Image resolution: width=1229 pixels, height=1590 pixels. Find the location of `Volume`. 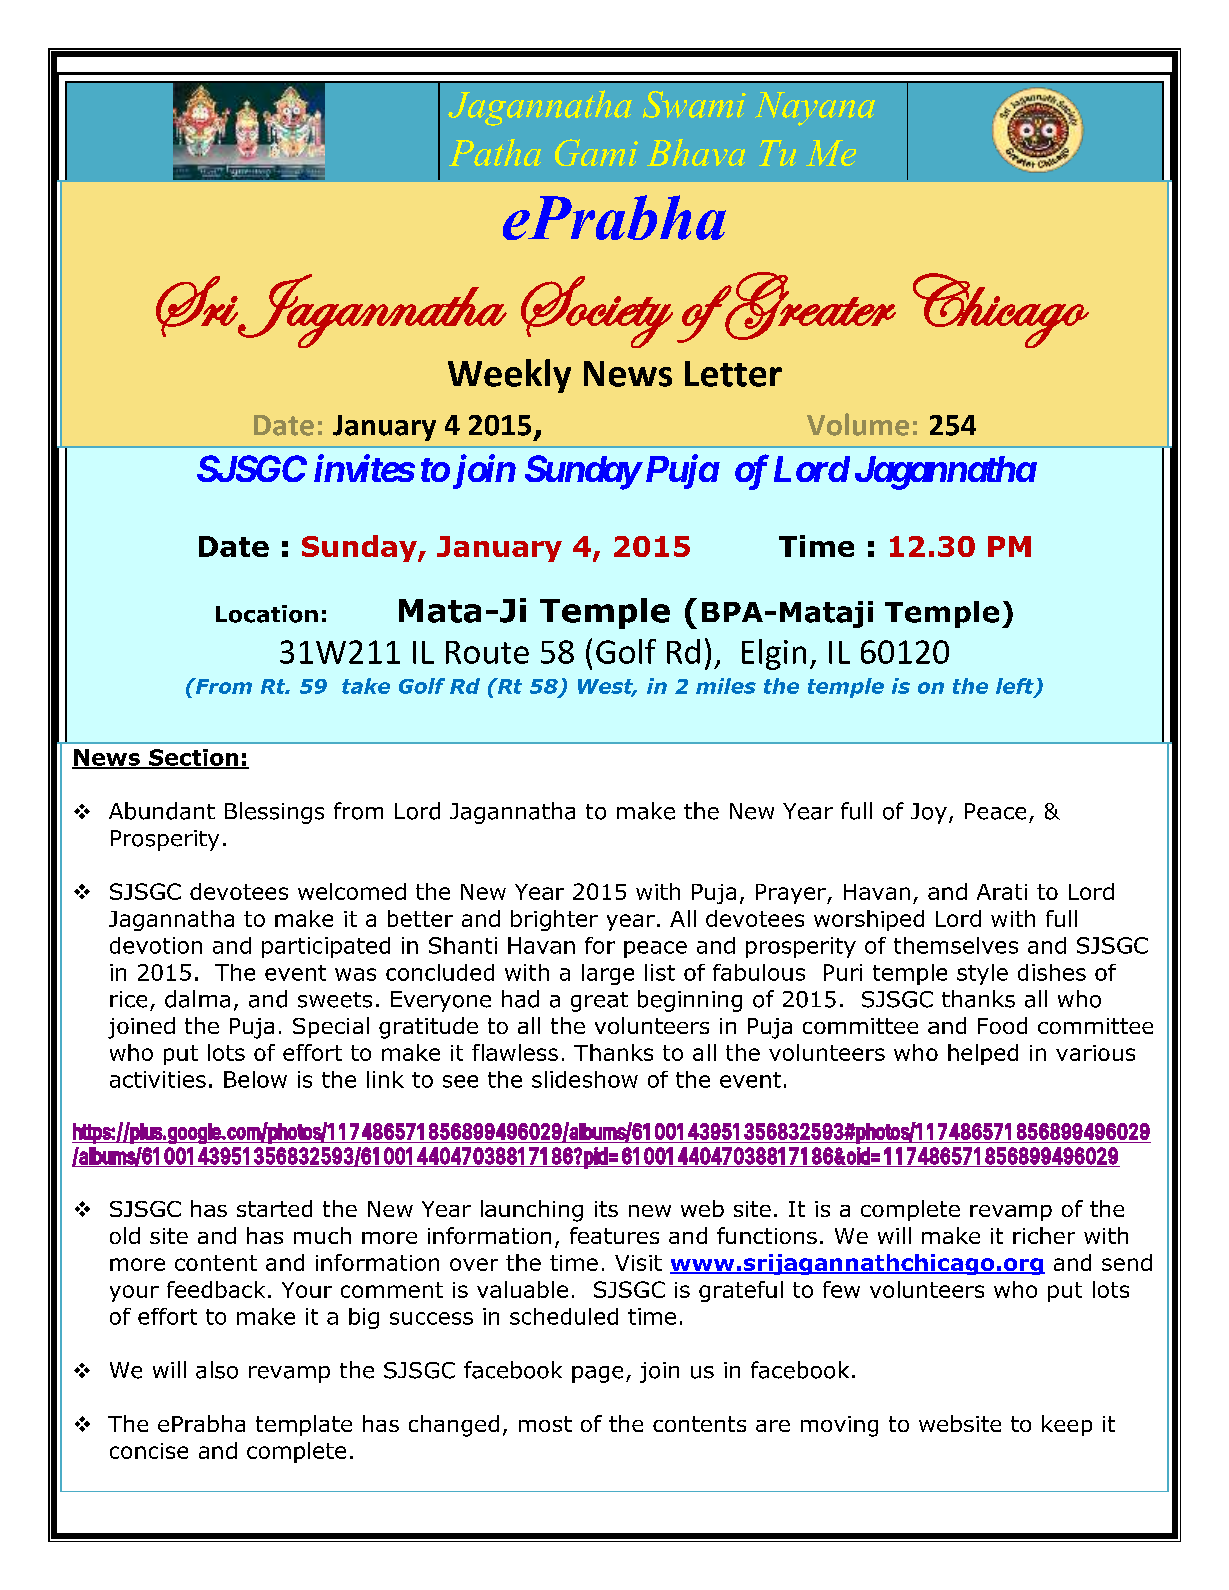

Volume is located at coordinates (858, 424).
